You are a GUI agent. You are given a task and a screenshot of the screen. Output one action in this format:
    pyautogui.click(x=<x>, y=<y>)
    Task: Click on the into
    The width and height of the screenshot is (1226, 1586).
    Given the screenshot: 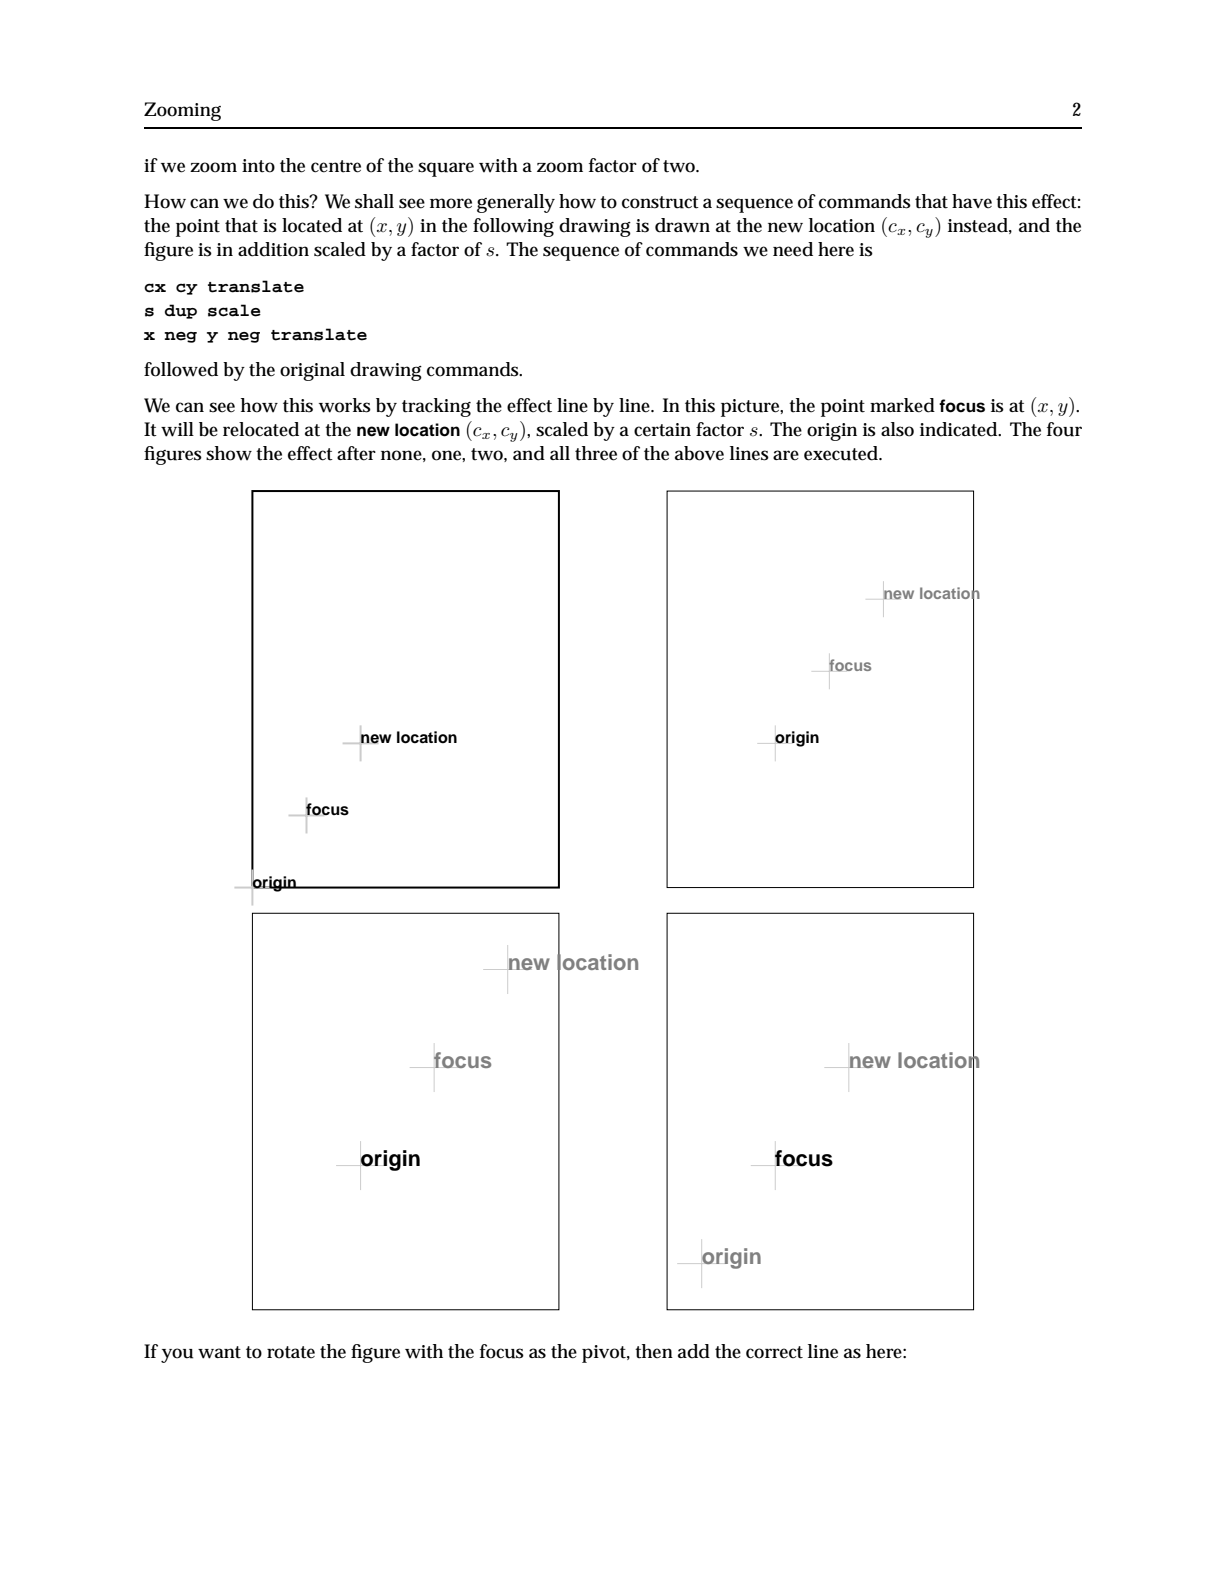 What is the action you would take?
    pyautogui.click(x=258, y=166)
